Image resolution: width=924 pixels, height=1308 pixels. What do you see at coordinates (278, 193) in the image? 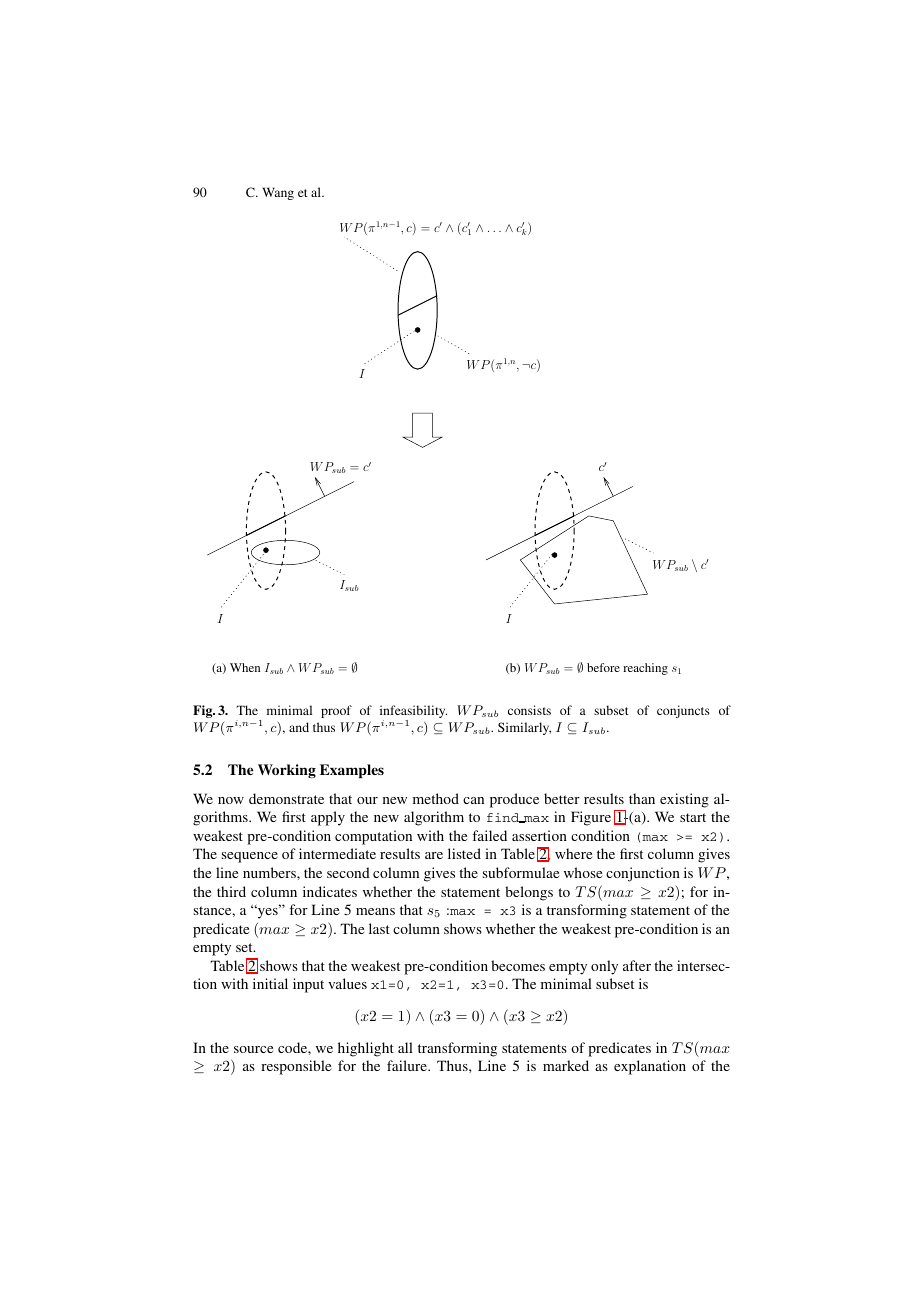
I see `Wang` at bounding box center [278, 193].
